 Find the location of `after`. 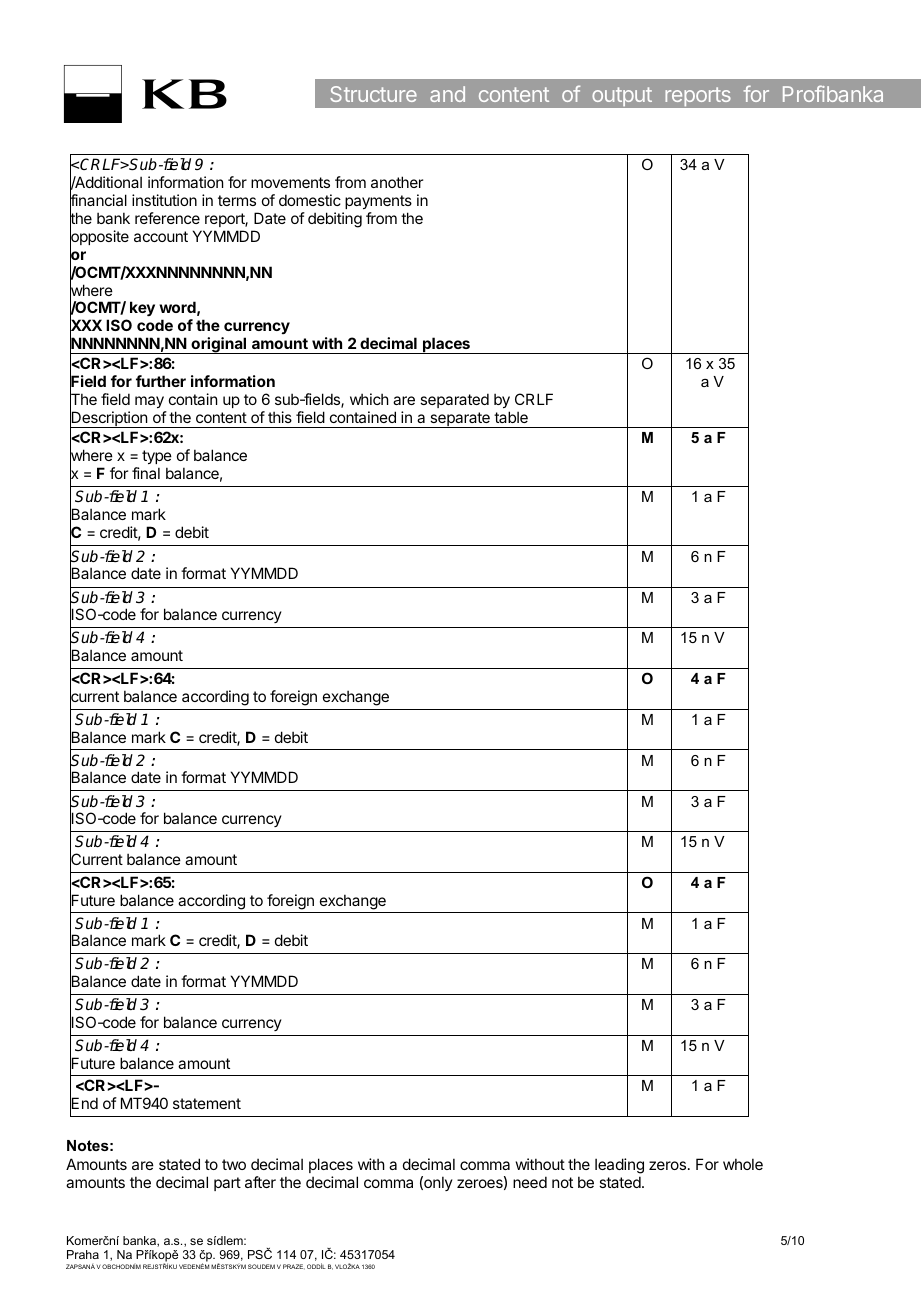

after is located at coordinates (260, 1182).
